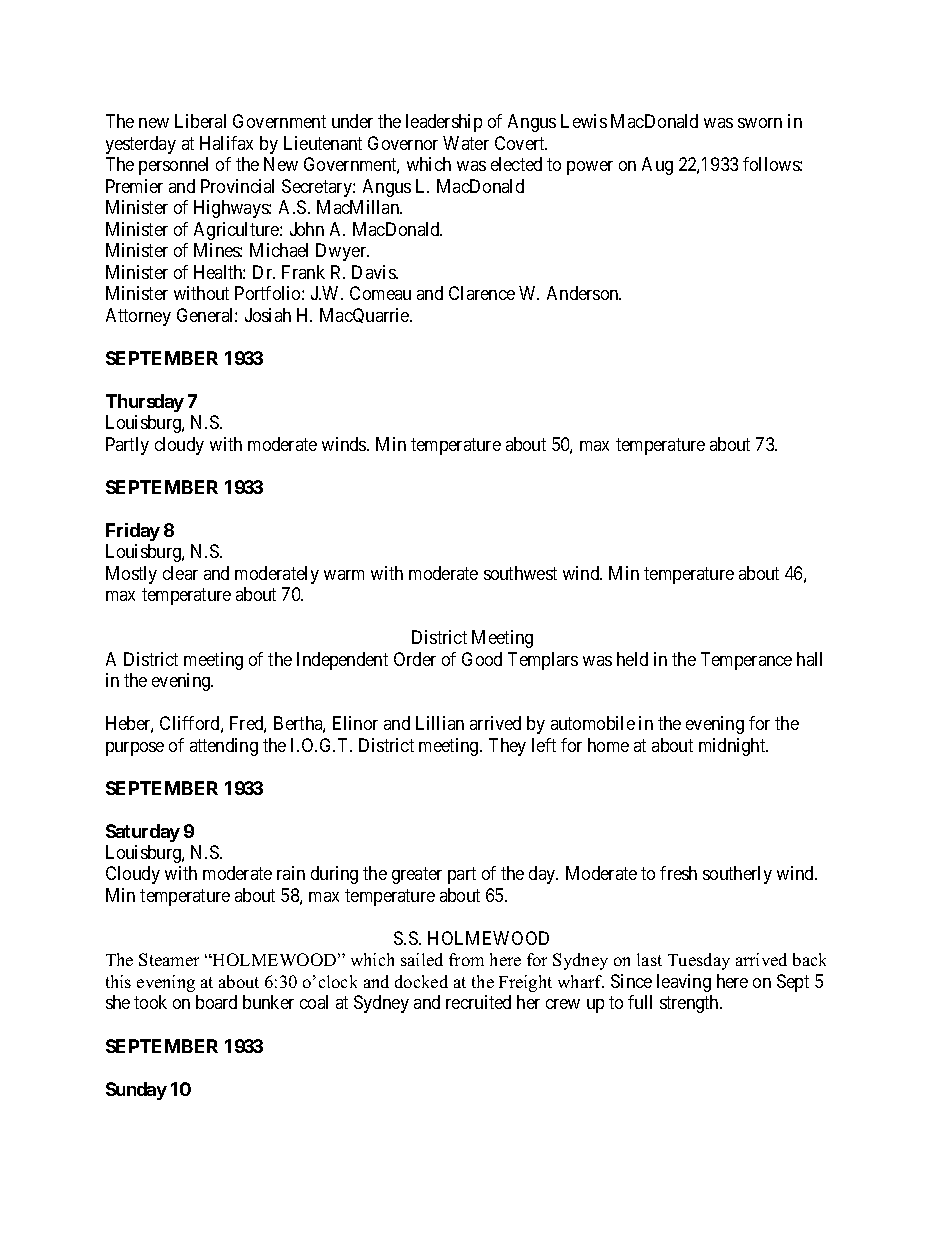 The height and width of the image is (1233, 952). Describe the element at coordinates (145, 403) in the image. I see `Thursday` at that location.
